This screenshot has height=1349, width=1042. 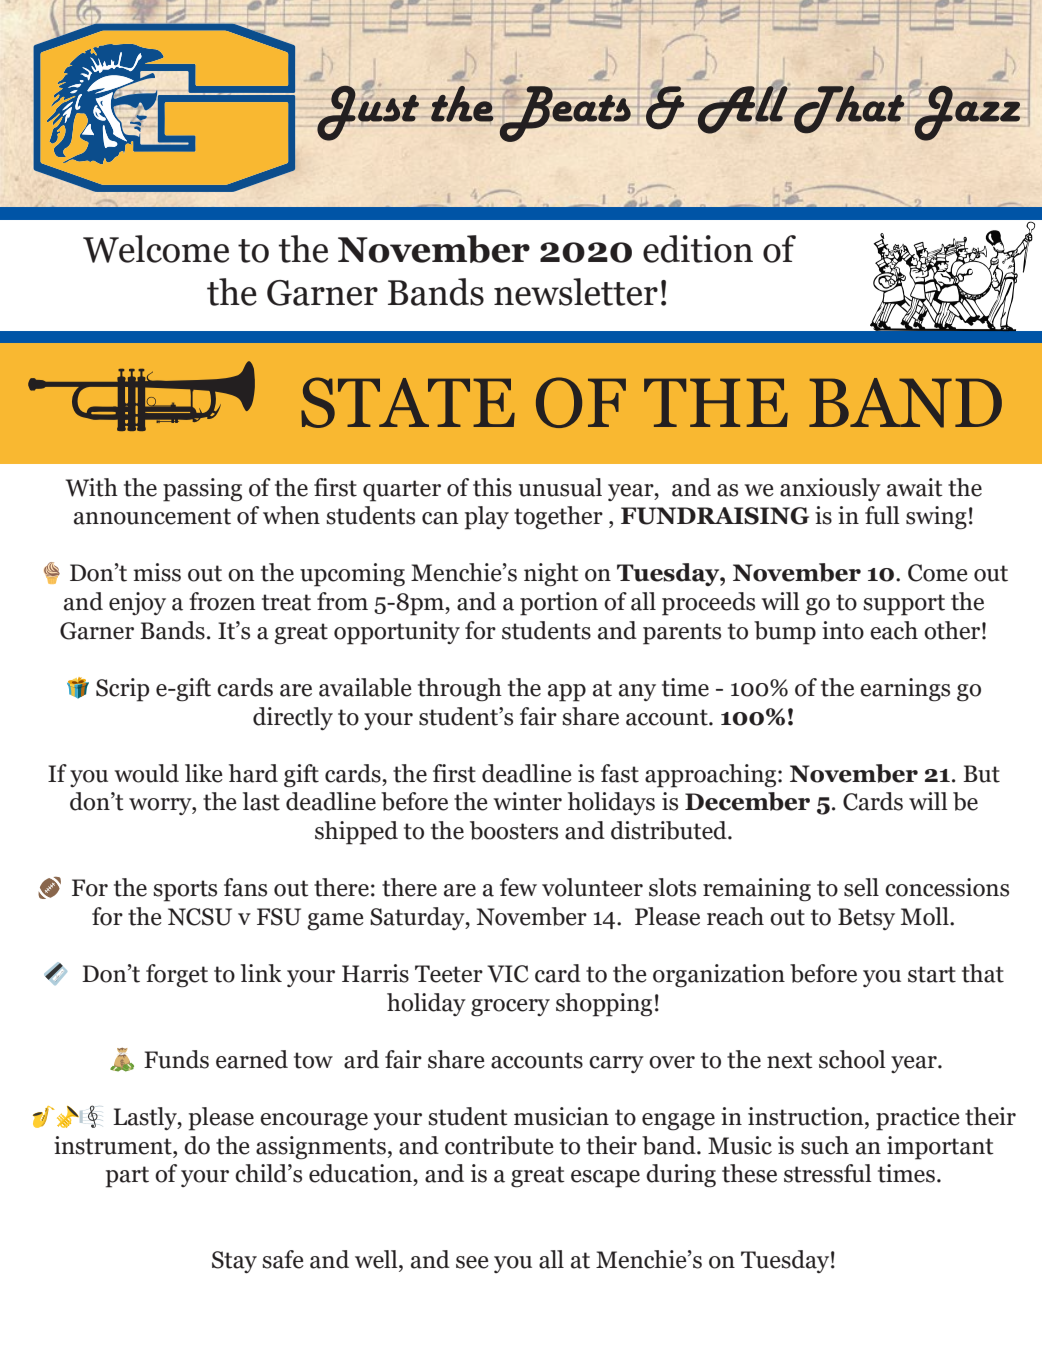 I want to click on full, so click(x=882, y=515).
